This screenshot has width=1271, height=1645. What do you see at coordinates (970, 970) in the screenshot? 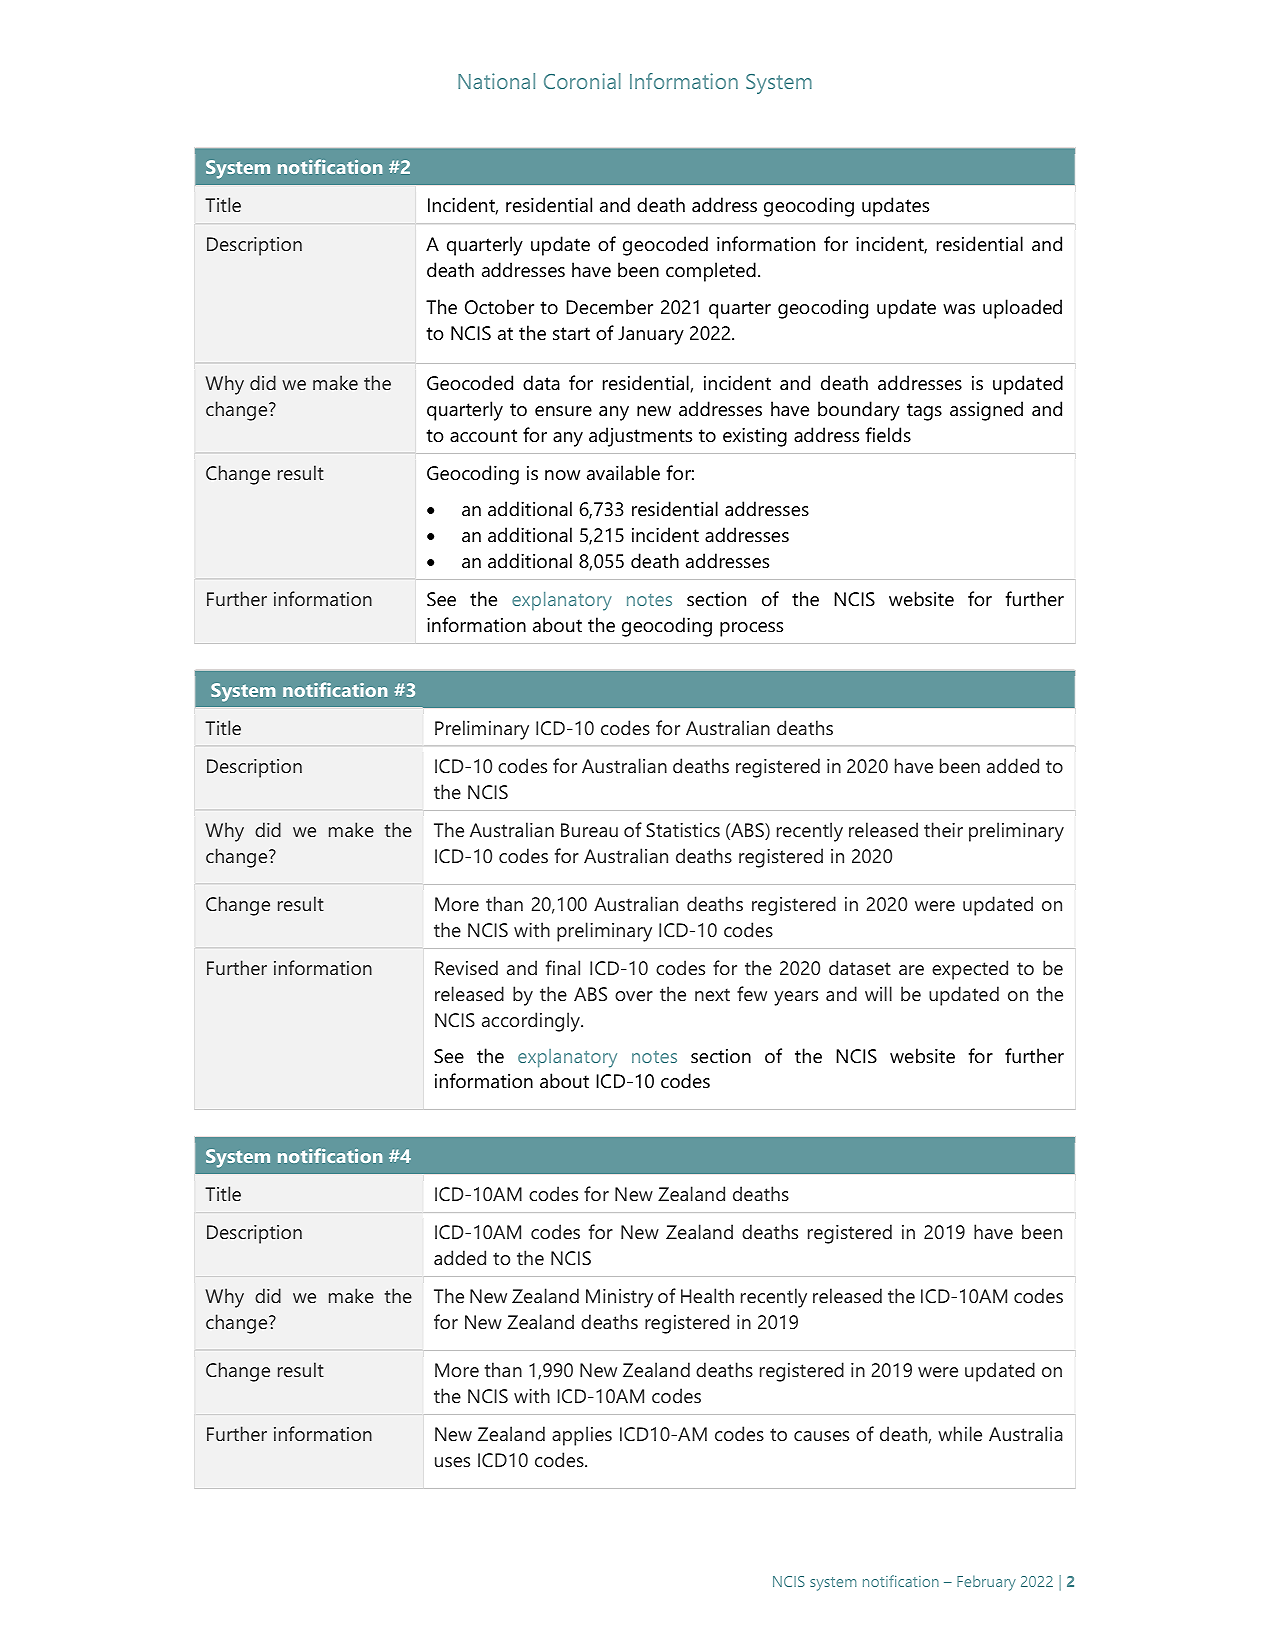
I see `expected` at bounding box center [970, 970].
